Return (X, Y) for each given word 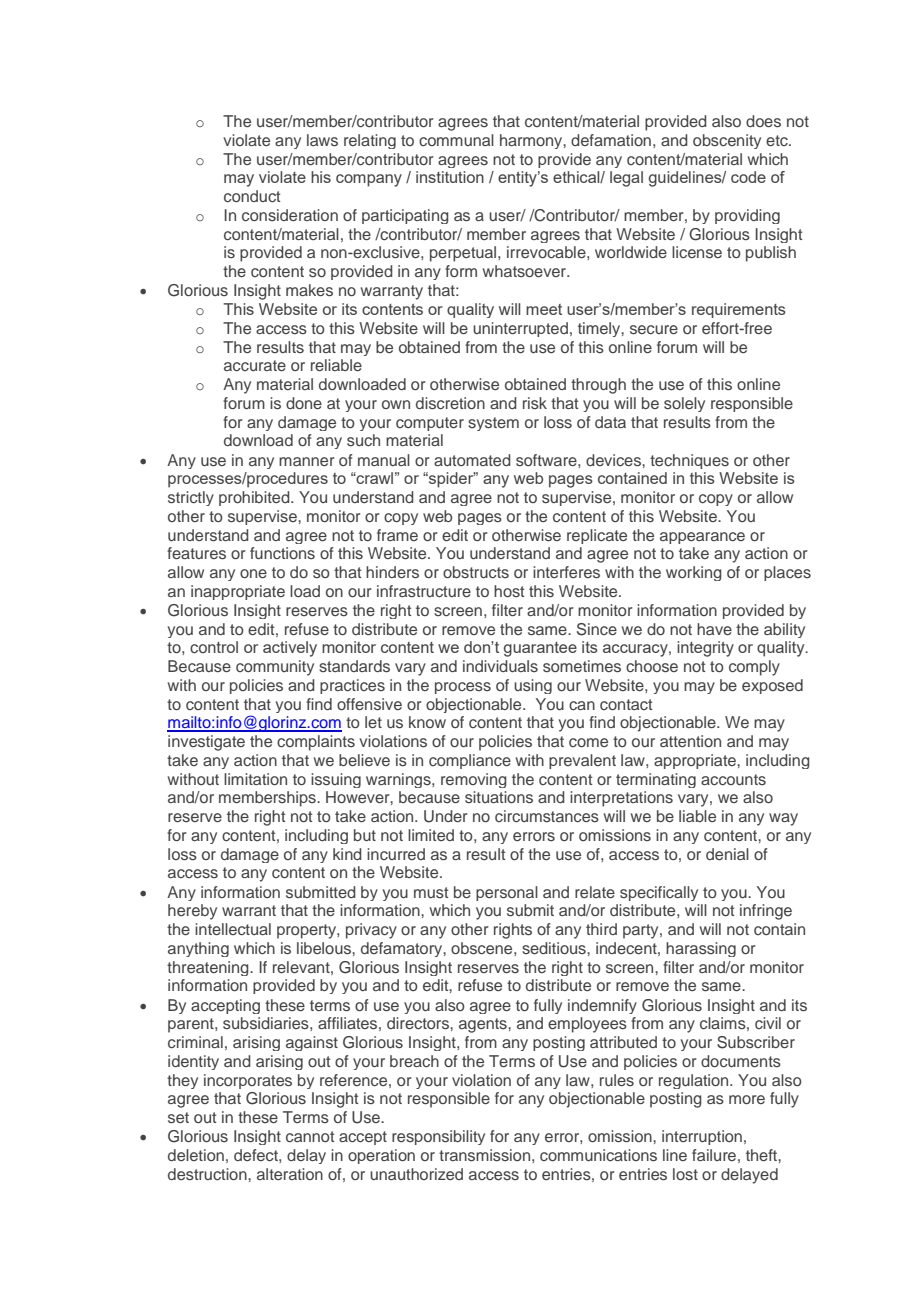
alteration (290, 1174)
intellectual (233, 929)
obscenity (727, 141)
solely (684, 404)
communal (456, 140)
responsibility (438, 1137)
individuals (500, 666)
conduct (252, 196)
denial (727, 854)
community (275, 668)
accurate (255, 365)
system (493, 424)
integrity (705, 649)
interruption (702, 1137)
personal (507, 893)
